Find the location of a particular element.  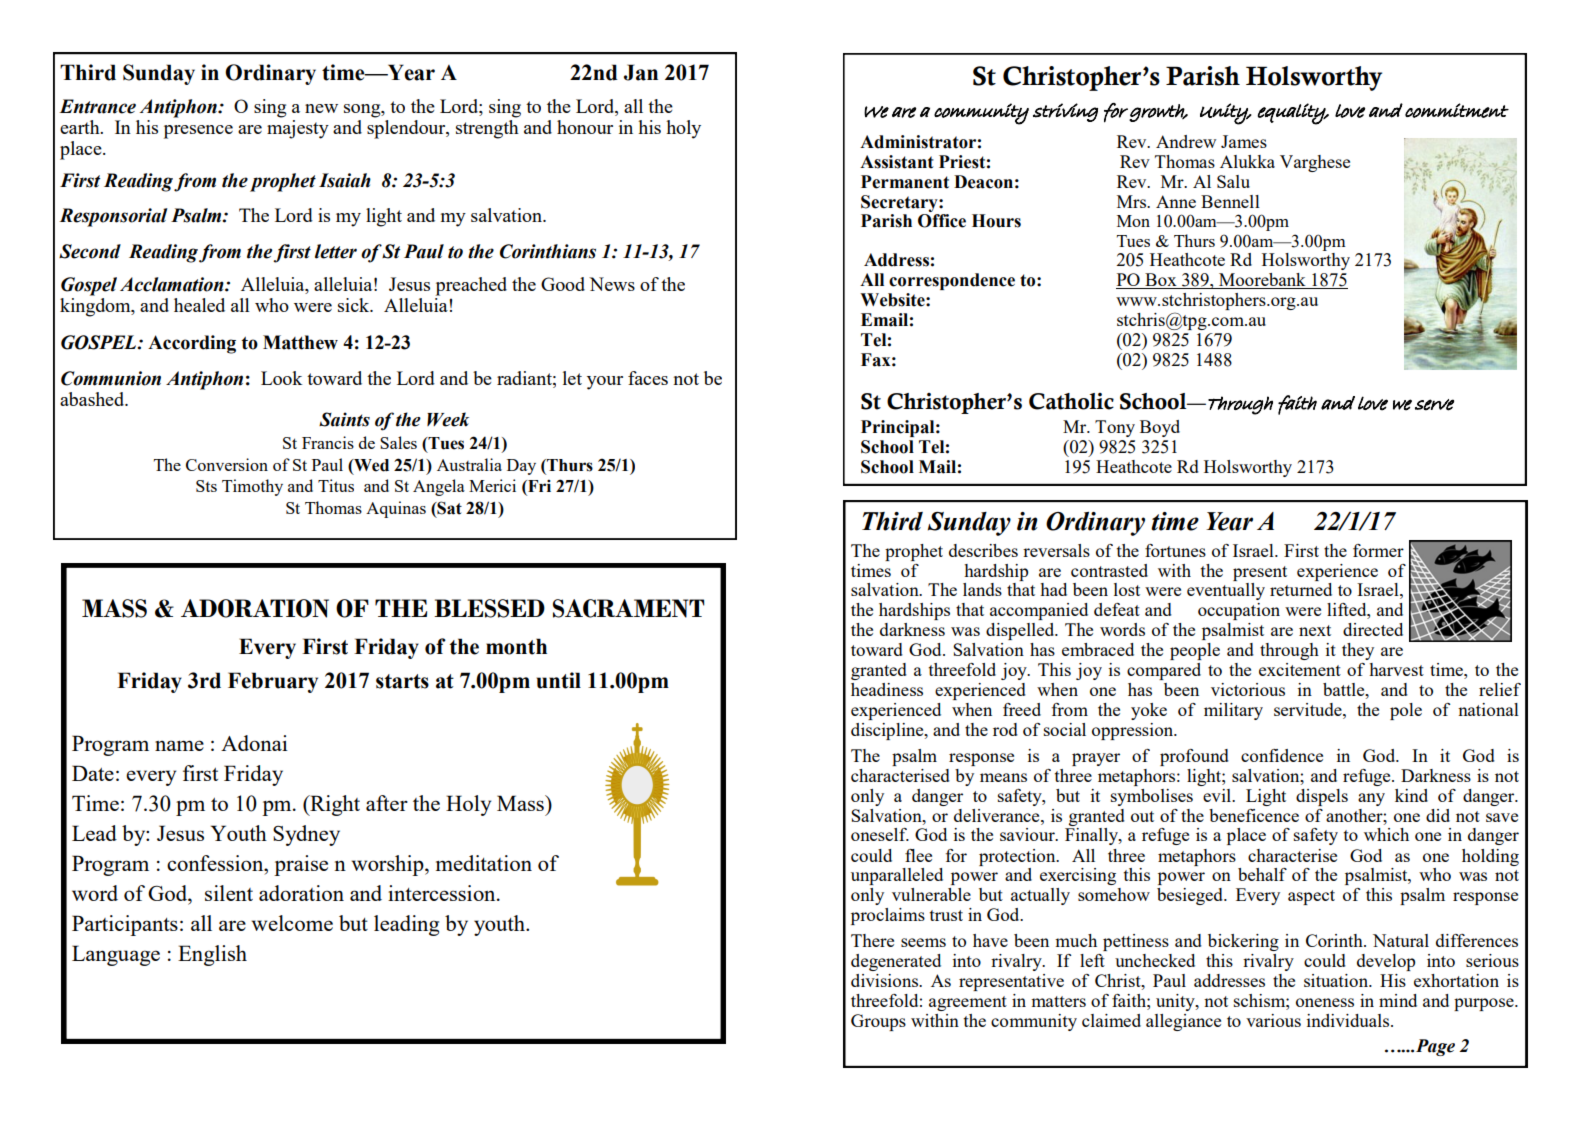

James is located at coordinates (1244, 141).
